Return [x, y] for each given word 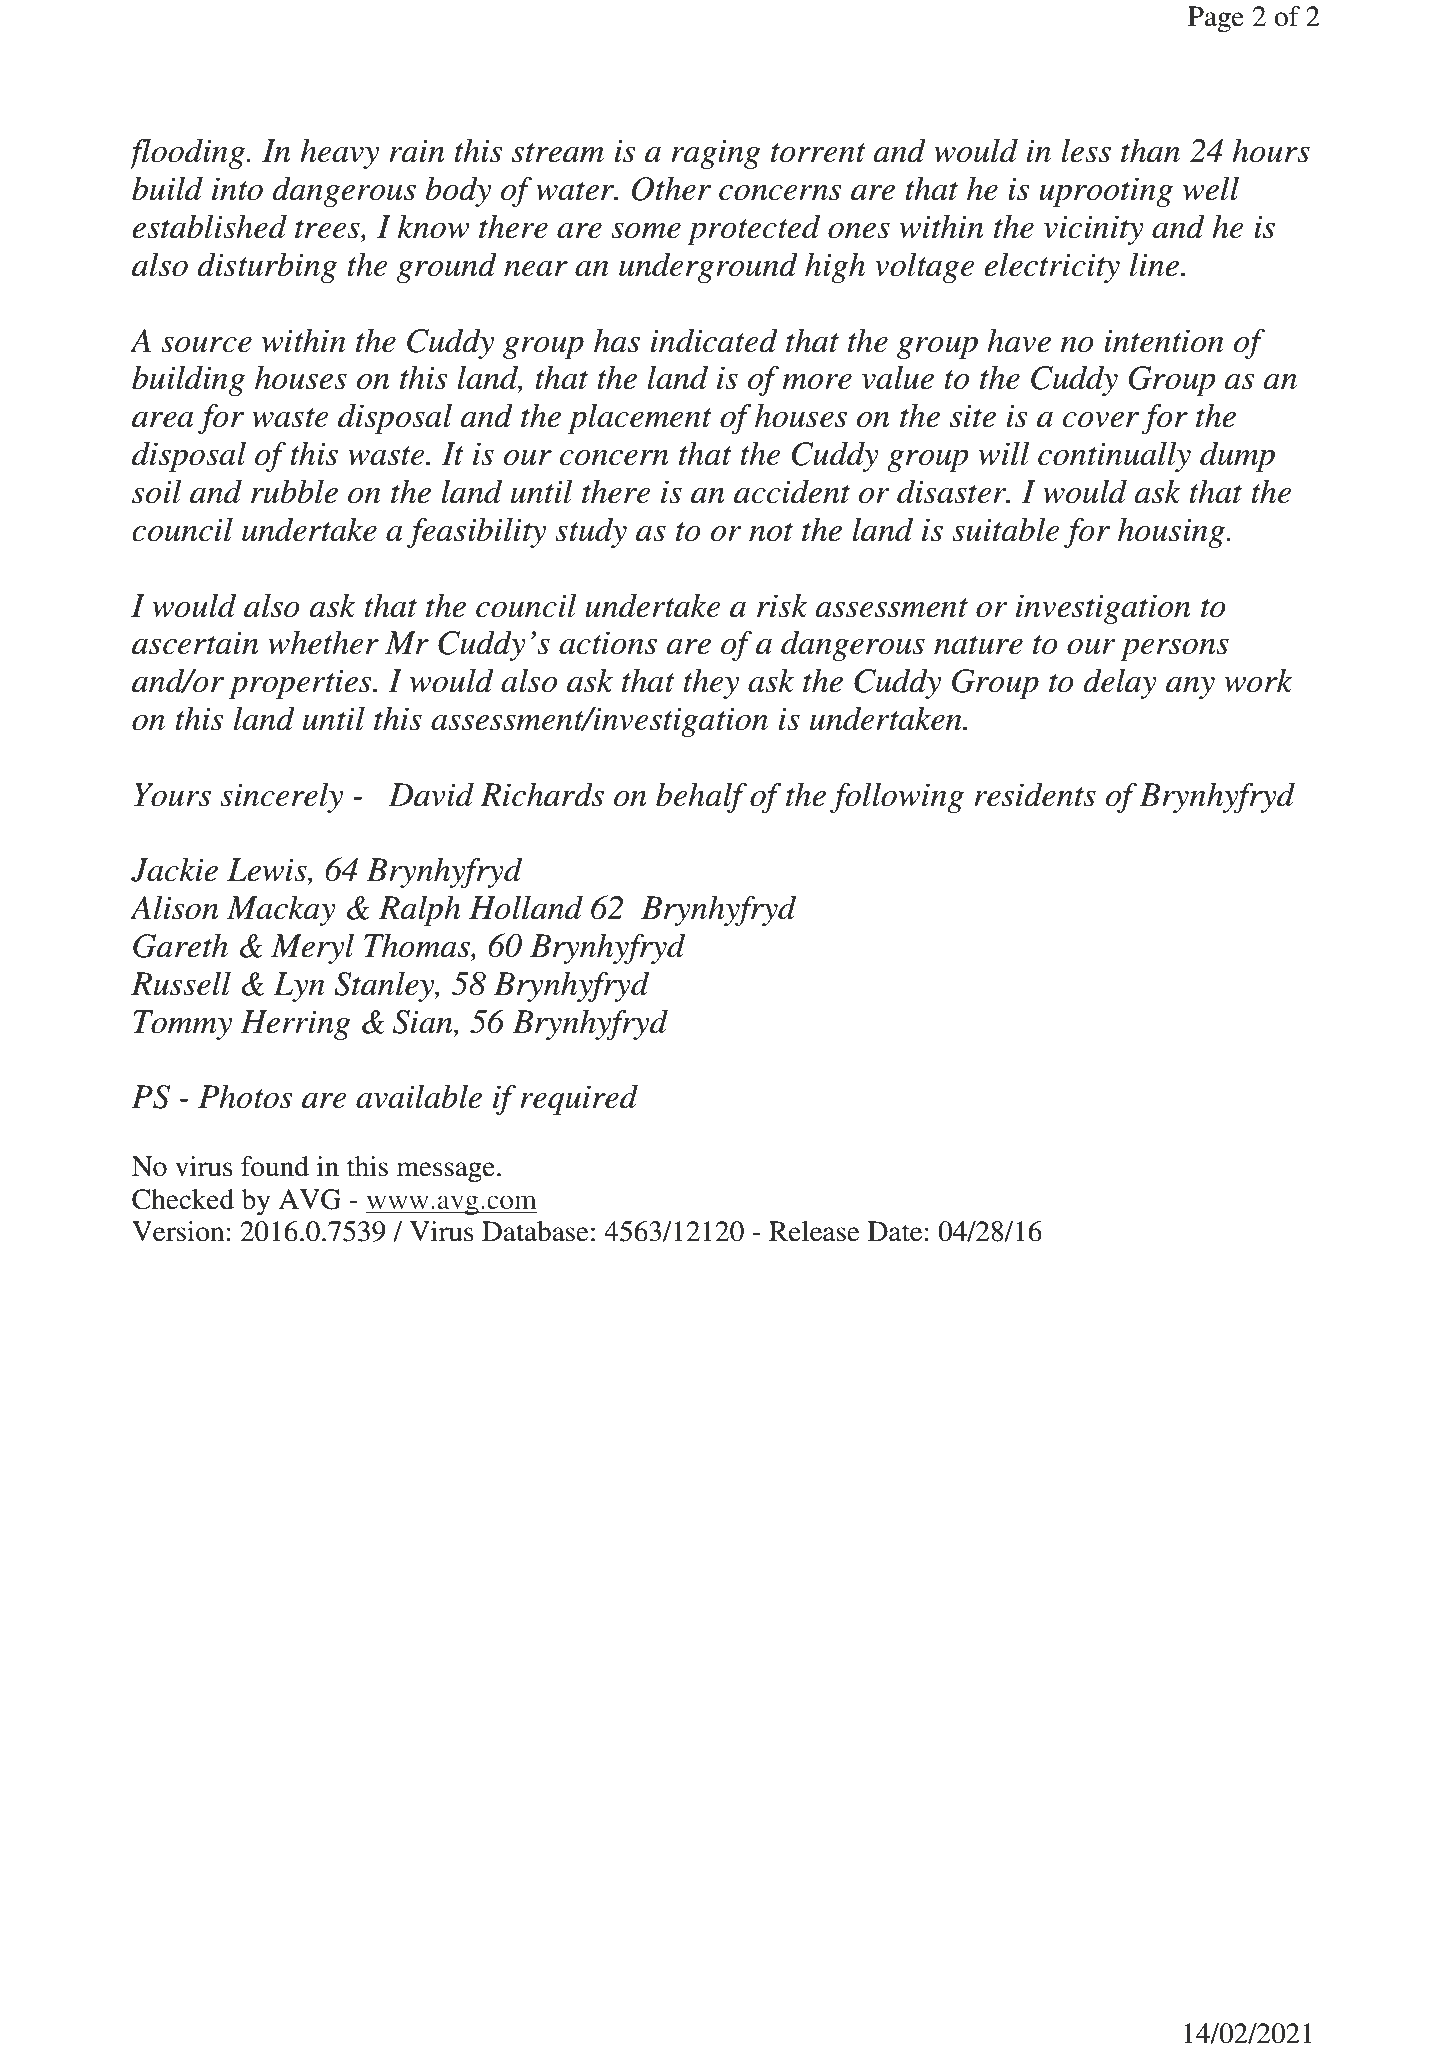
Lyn [299, 987]
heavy [339, 153]
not [771, 532]
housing [1172, 532]
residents [1035, 794]
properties [301, 684]
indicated [714, 340]
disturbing [267, 267]
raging [716, 154]
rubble [294, 491]
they [711, 683]
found [275, 1166]
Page [1216, 19]
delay [1120, 683]
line [1154, 264]
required [579, 1100]
